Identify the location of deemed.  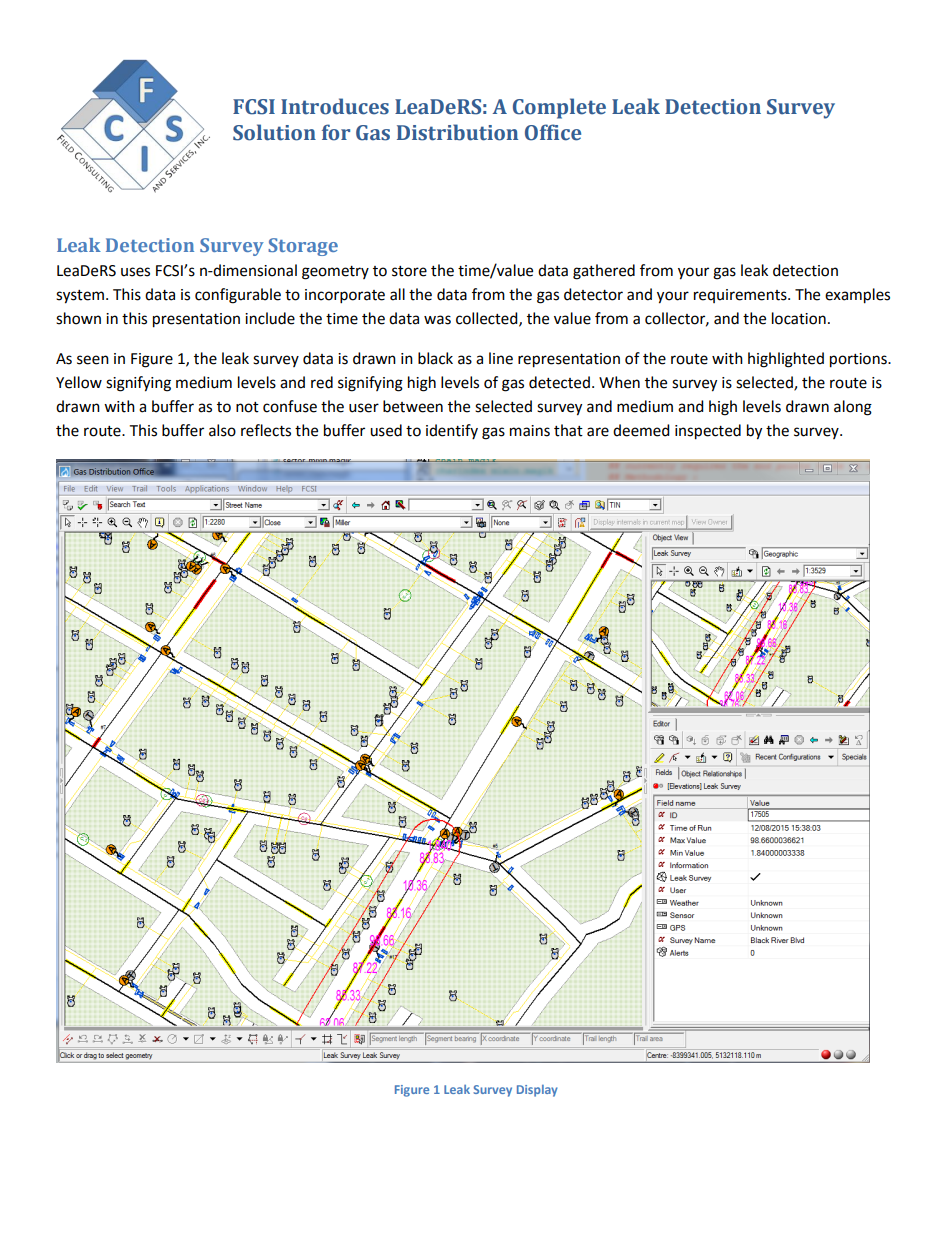
(641, 430).
